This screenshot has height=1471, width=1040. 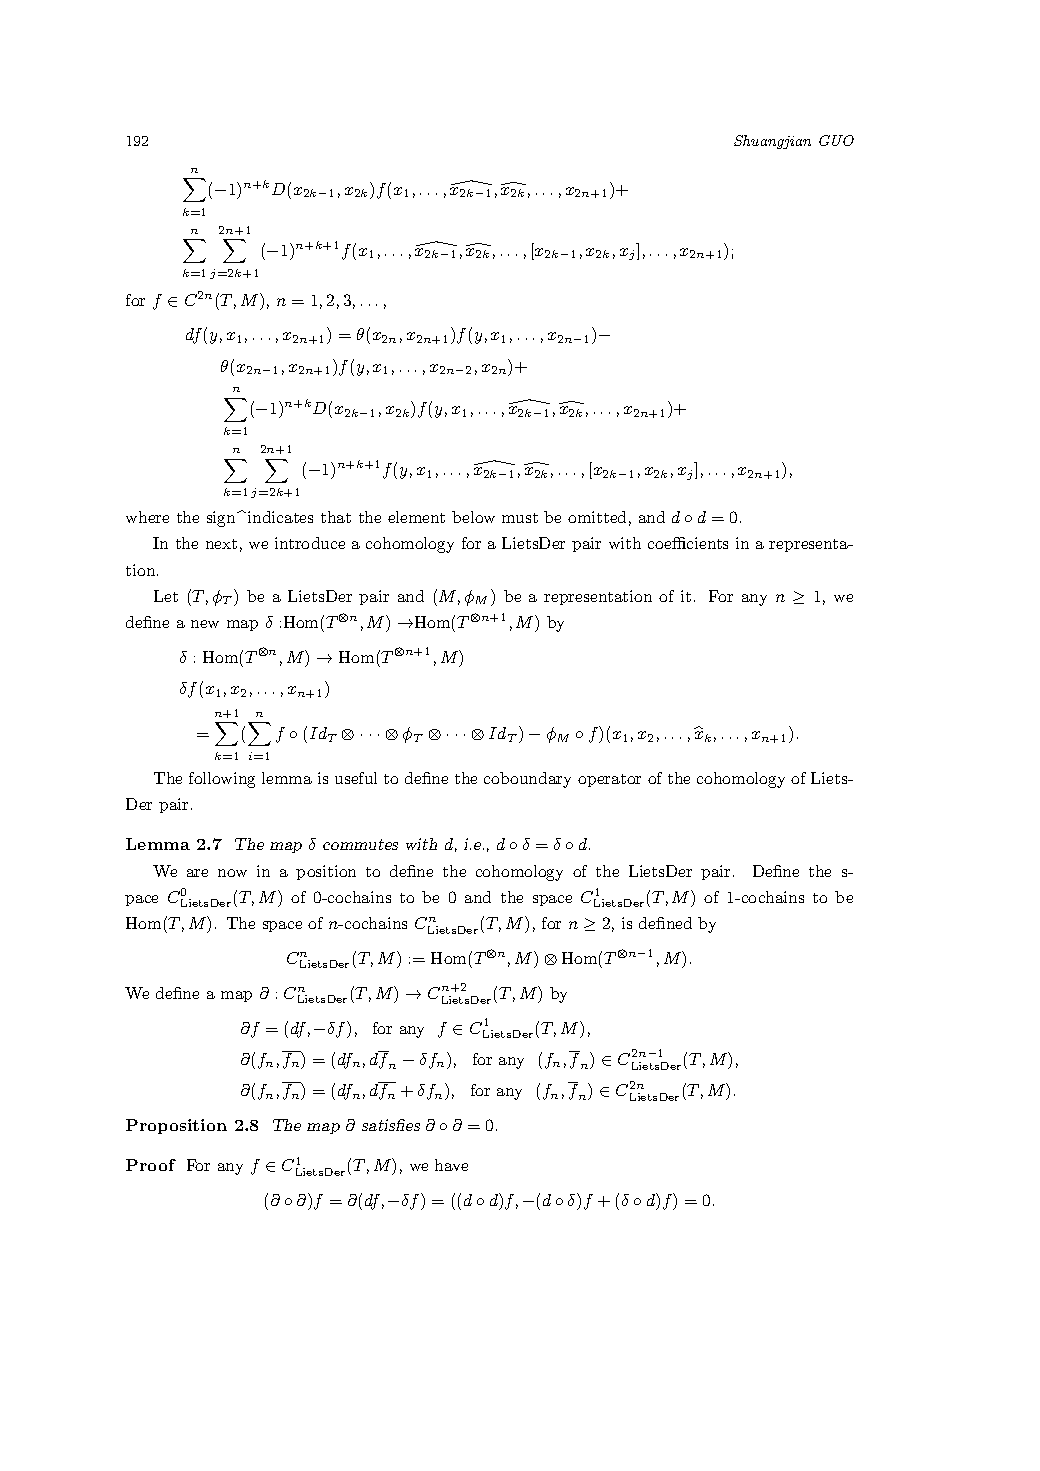 What do you see at coordinates (609, 780) in the screenshot?
I see `operator` at bounding box center [609, 780].
